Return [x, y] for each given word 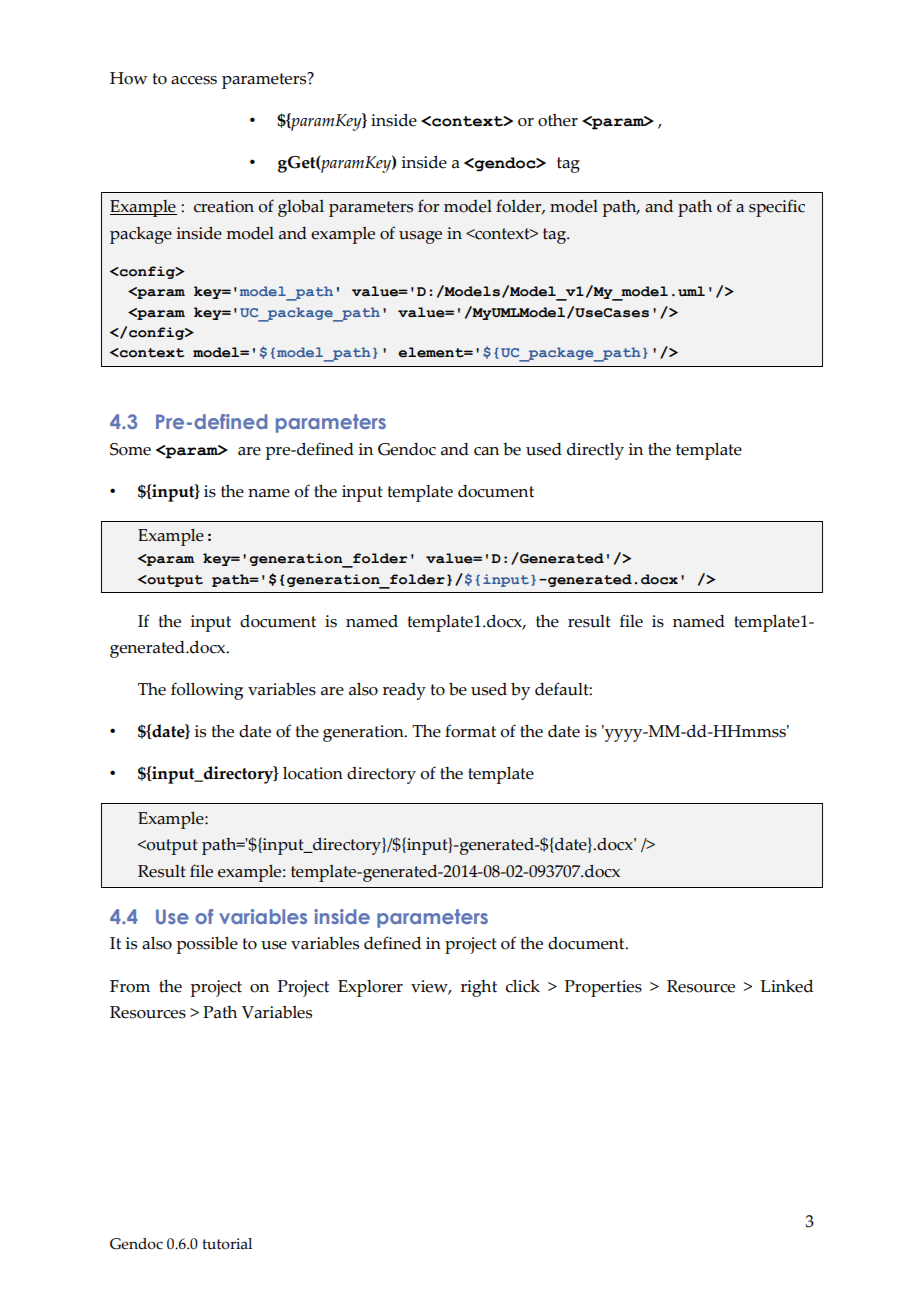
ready [404, 691]
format [470, 731]
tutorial [227, 1244]
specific [777, 208]
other [558, 120]
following [207, 691]
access [194, 80]
